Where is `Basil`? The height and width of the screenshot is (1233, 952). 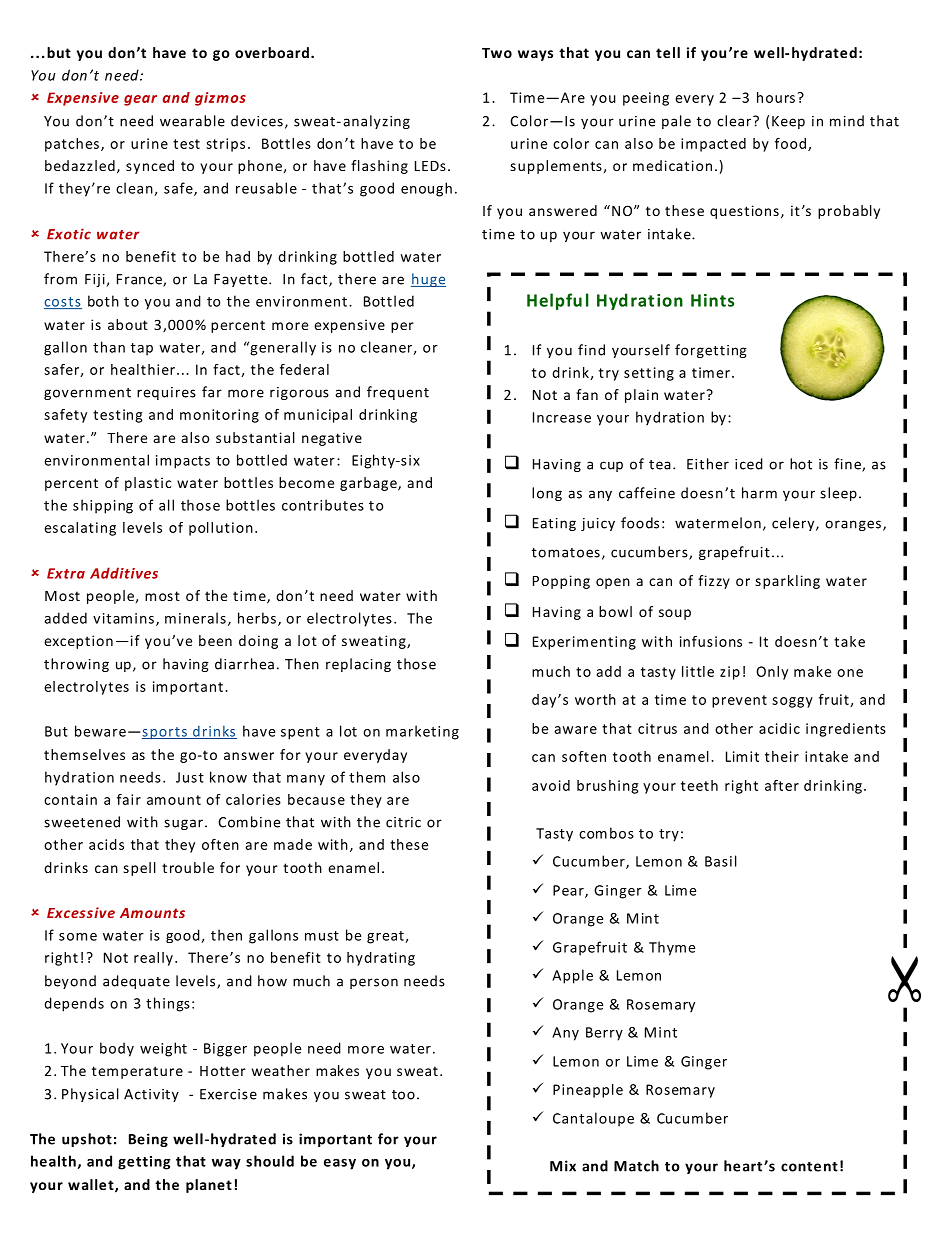 Basil is located at coordinates (721, 861).
